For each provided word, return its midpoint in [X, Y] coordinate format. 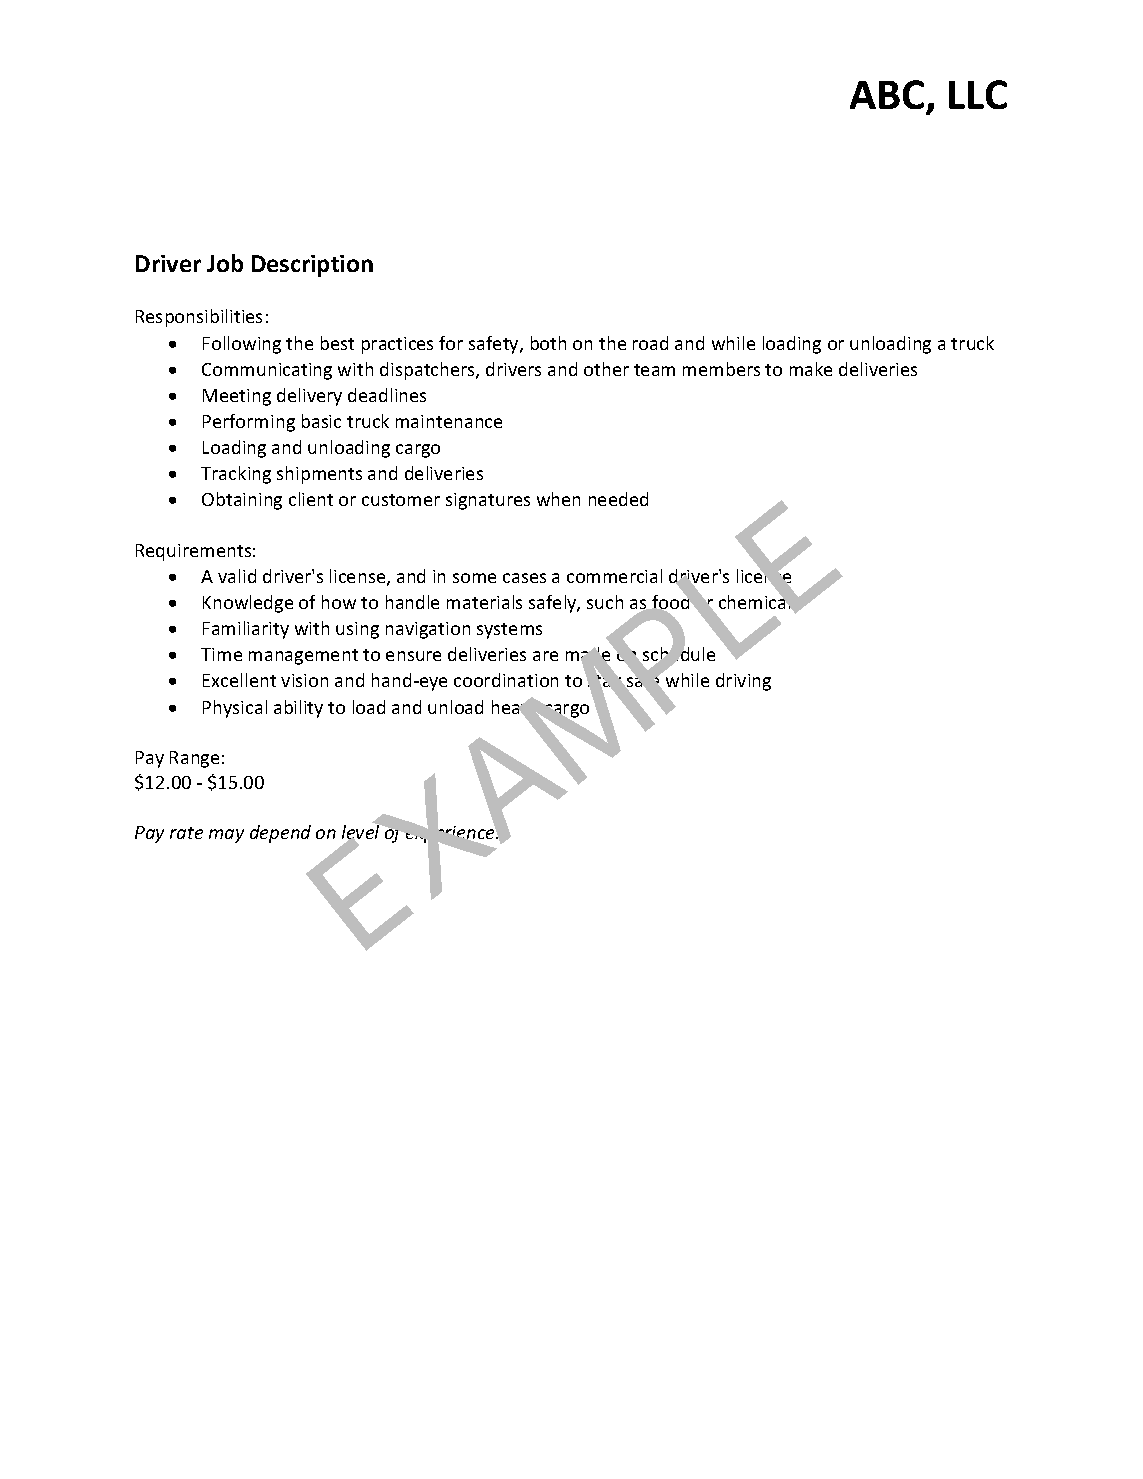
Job [225, 263]
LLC [978, 94]
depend [280, 834]
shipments [319, 475]
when [558, 499]
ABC [888, 96]
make [811, 369]
